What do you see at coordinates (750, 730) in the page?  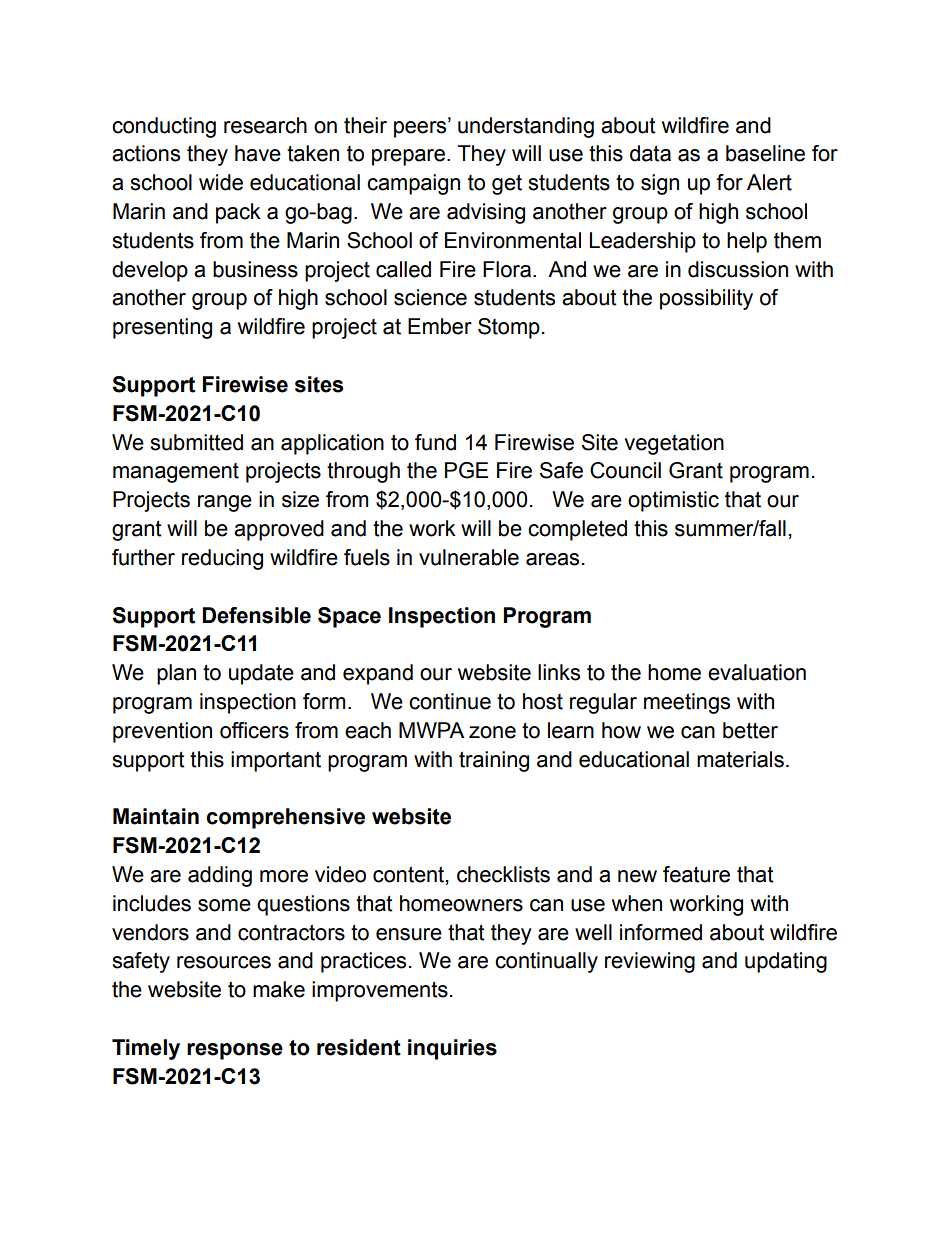 I see `better` at bounding box center [750, 730].
